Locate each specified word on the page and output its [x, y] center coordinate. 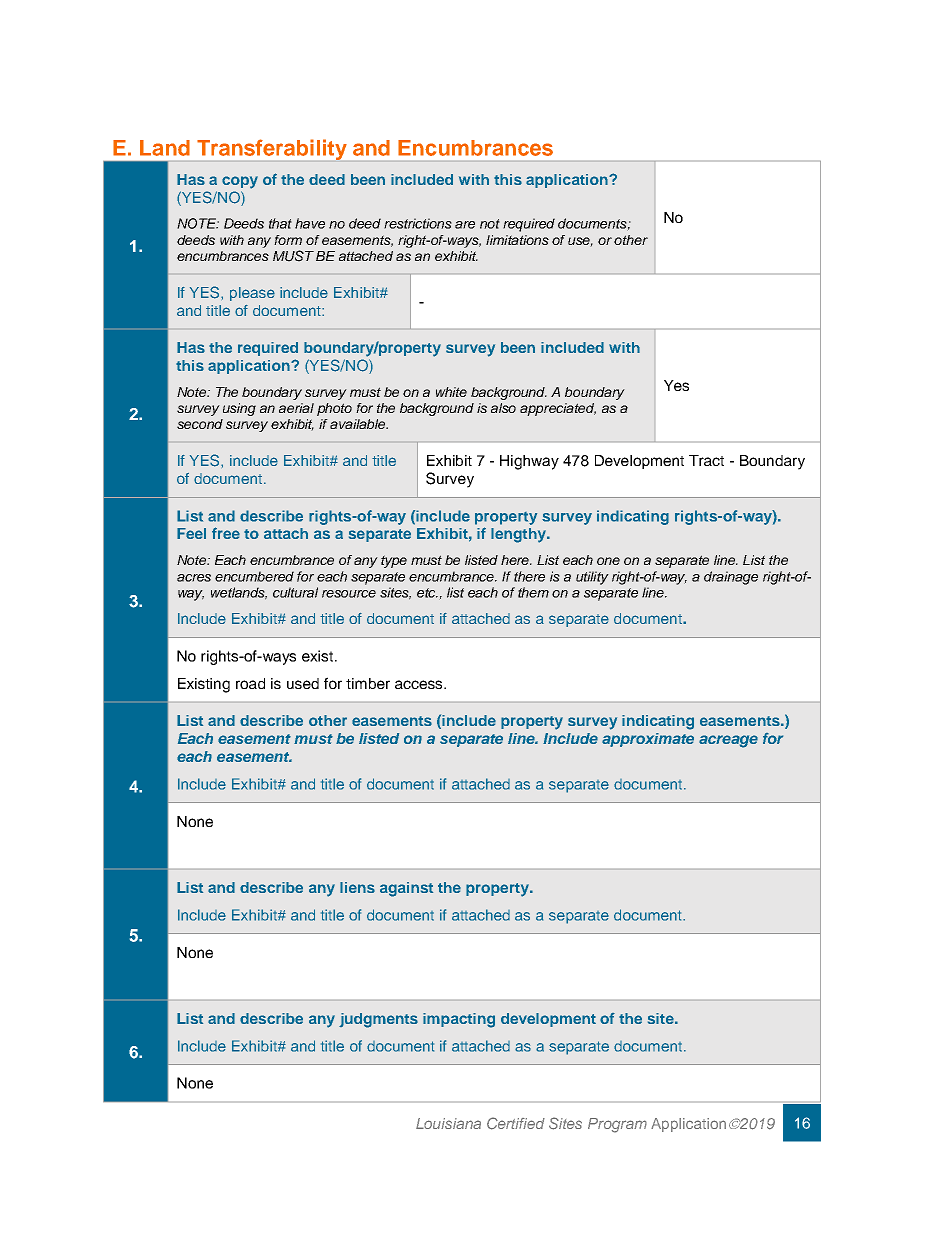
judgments [378, 1020]
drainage [731, 578]
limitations [517, 240]
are [465, 225]
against [406, 889]
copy [240, 182]
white [451, 392]
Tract [706, 460]
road [250, 683]
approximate [648, 740]
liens [357, 887]
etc [427, 593]
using [239, 409]
